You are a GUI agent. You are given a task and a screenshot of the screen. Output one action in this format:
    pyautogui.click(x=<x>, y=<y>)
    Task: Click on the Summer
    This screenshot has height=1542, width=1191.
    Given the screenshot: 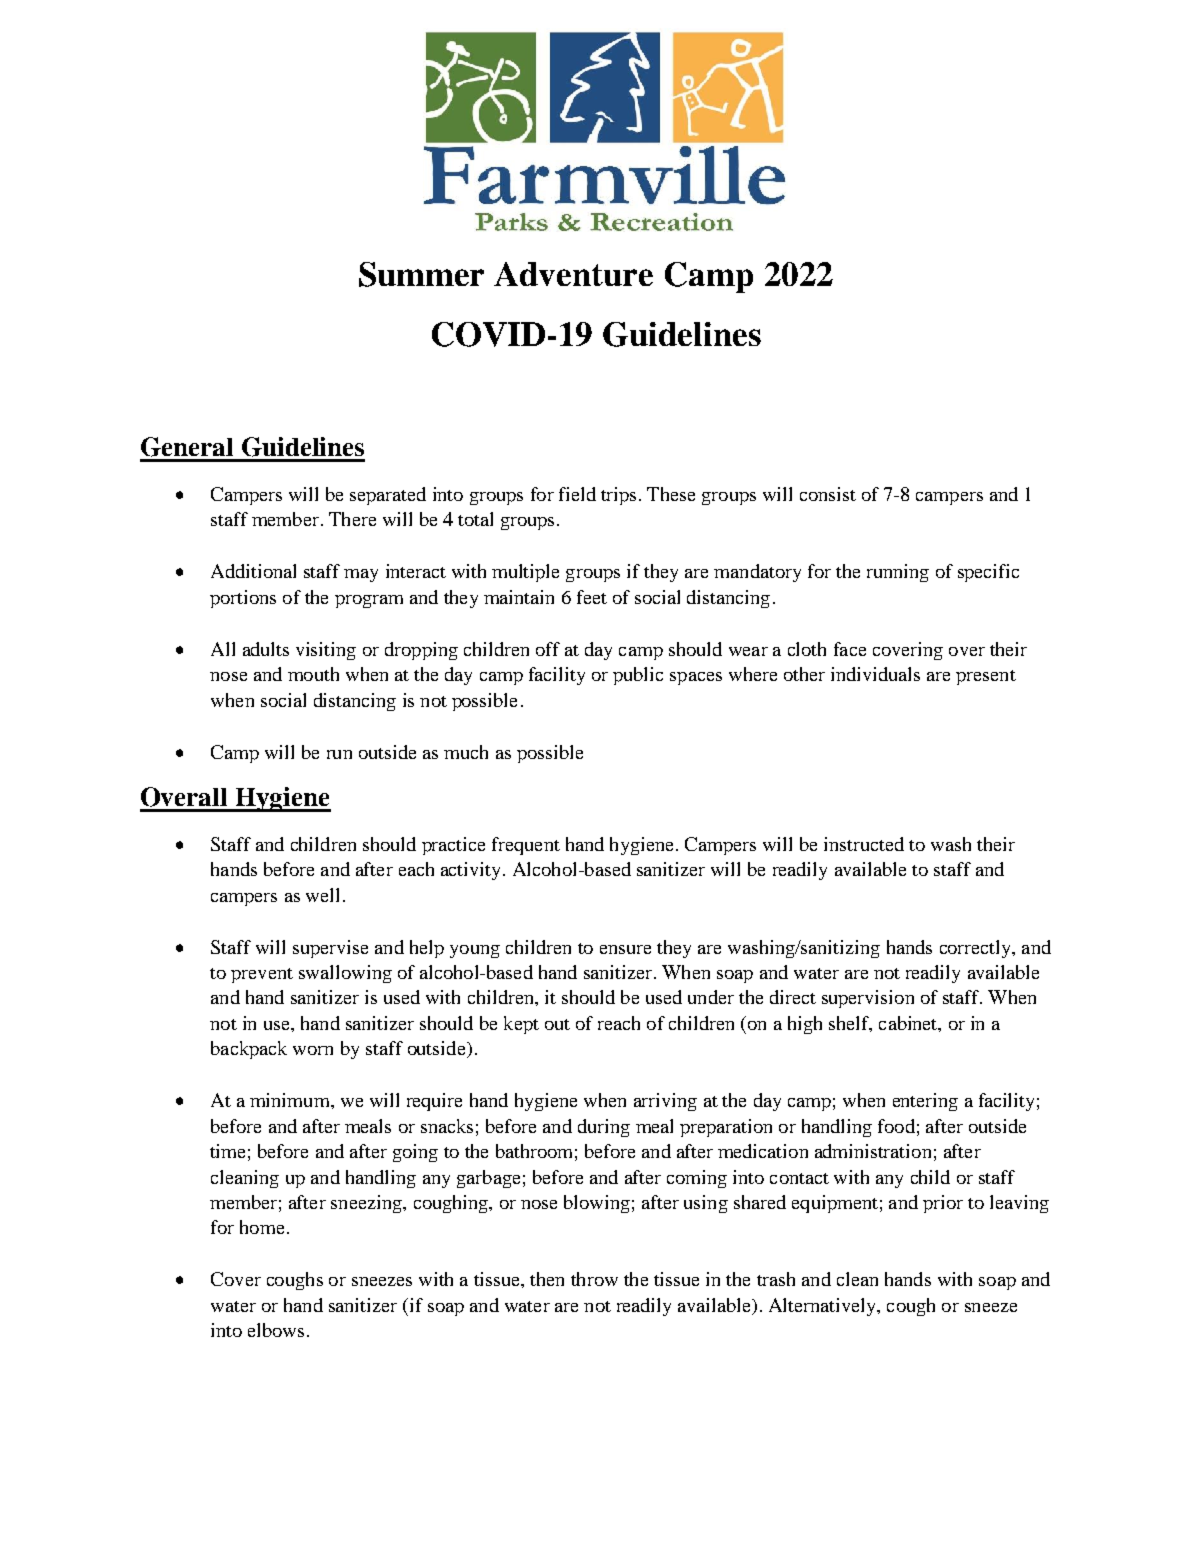 What is the action you would take?
    pyautogui.click(x=421, y=274)
